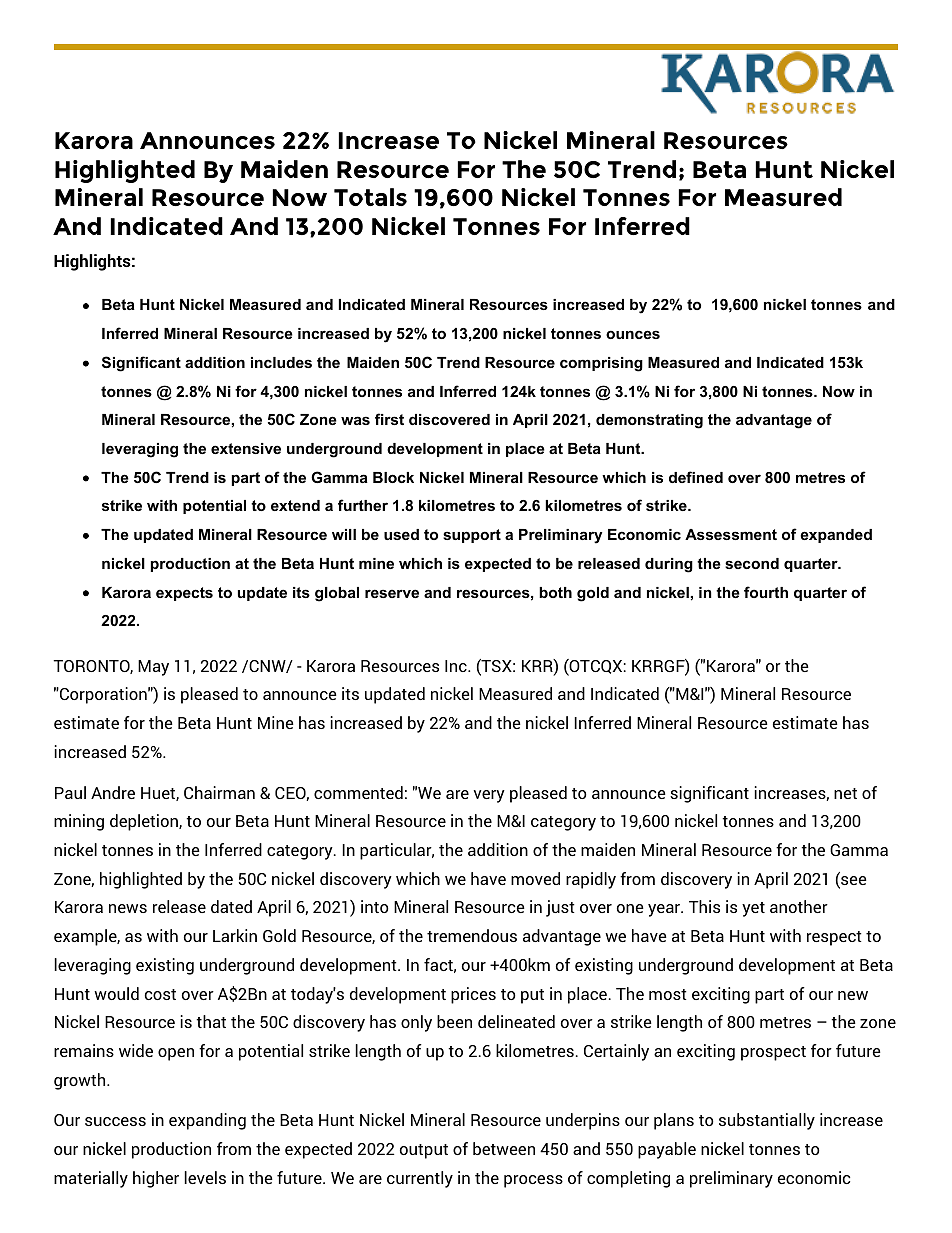 The width and height of the screenshot is (952, 1233). Describe the element at coordinates (731, 534) in the screenshot. I see `Assessment` at that location.
